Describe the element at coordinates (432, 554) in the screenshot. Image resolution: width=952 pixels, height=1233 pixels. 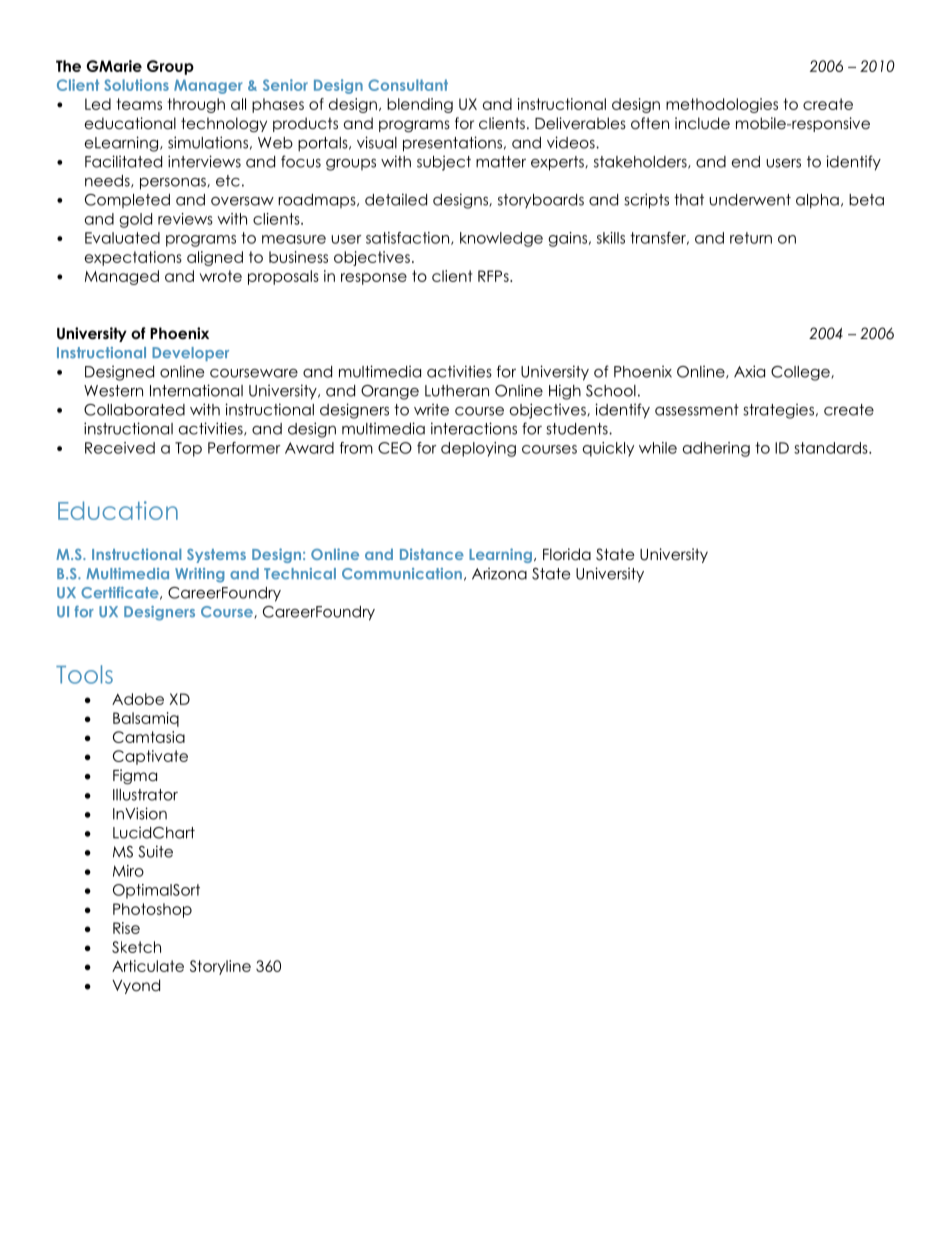
I see `Distance` at that location.
